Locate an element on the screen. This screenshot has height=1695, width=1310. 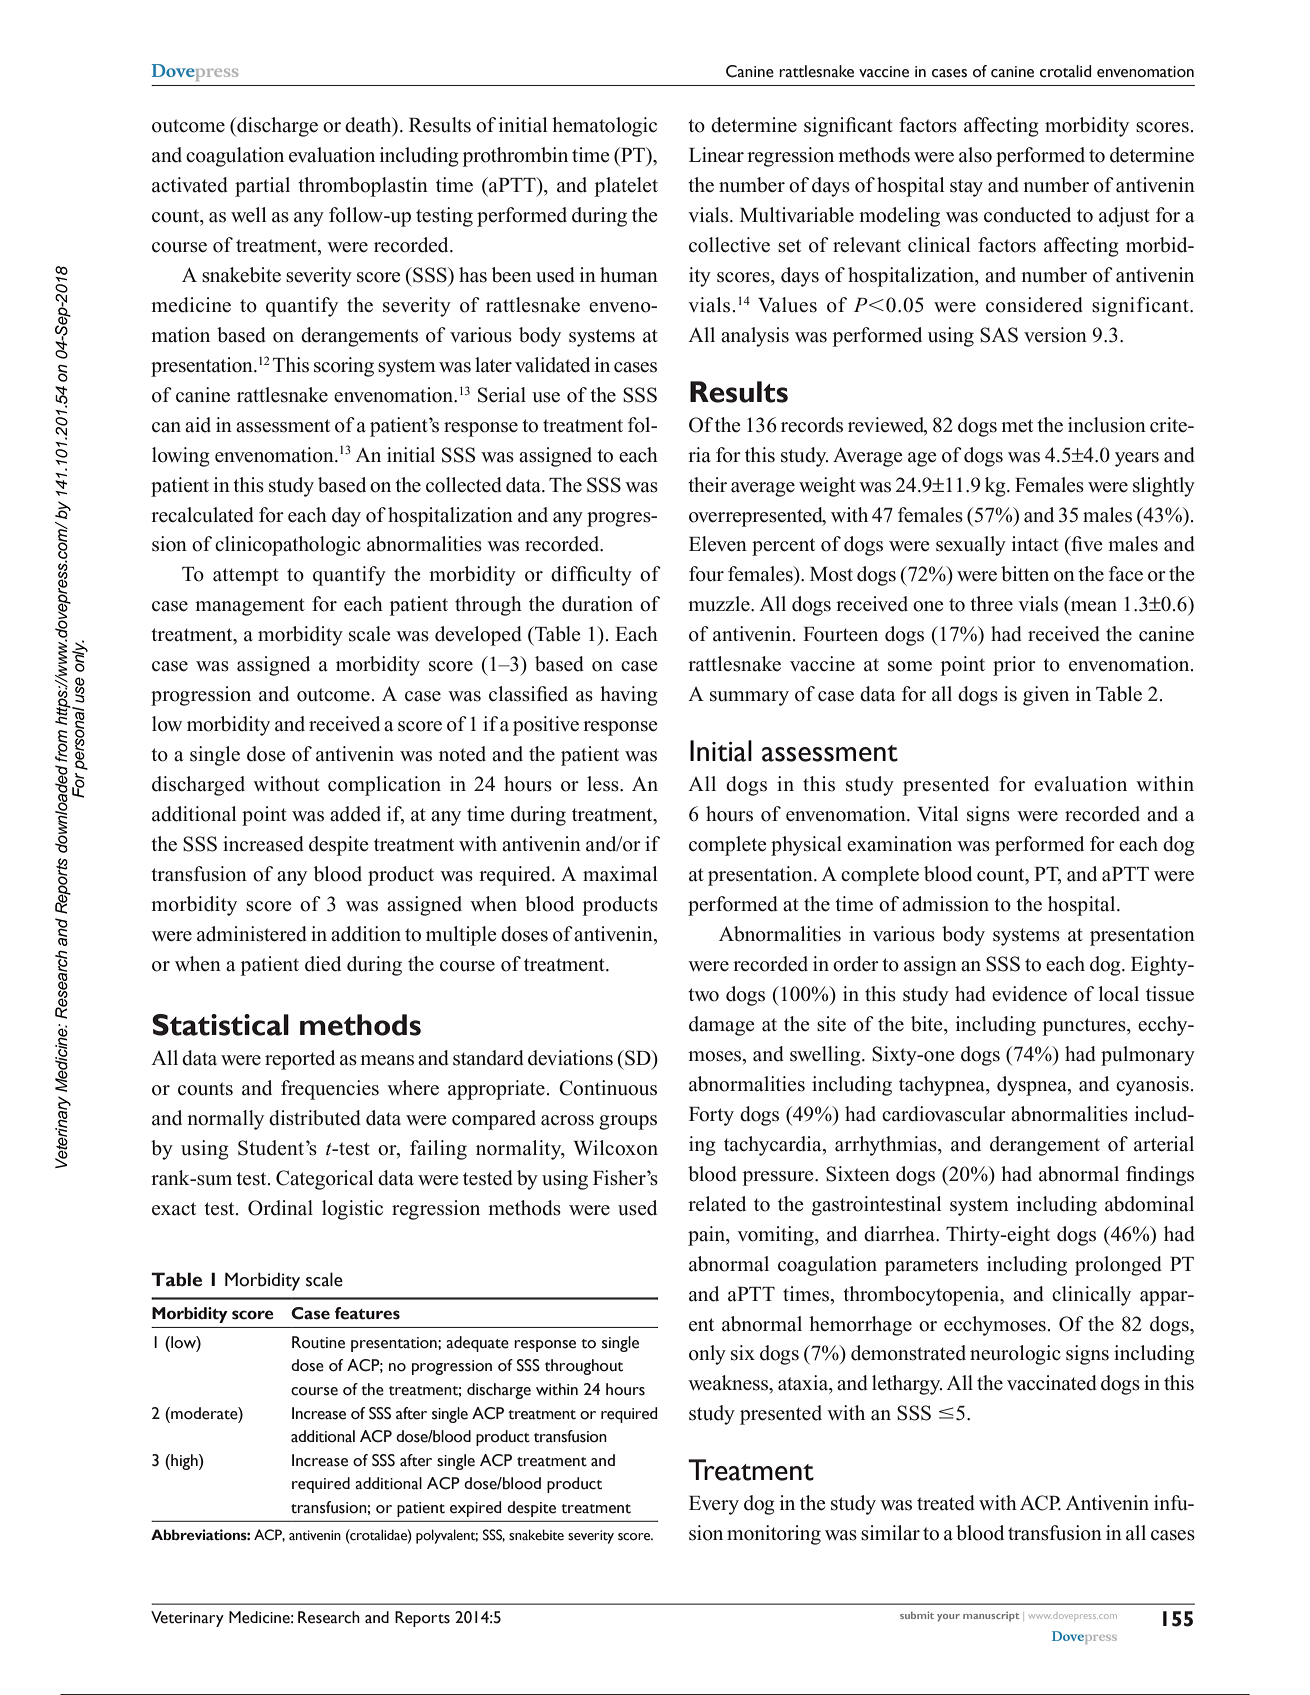
conducted is located at coordinates (1027, 215).
